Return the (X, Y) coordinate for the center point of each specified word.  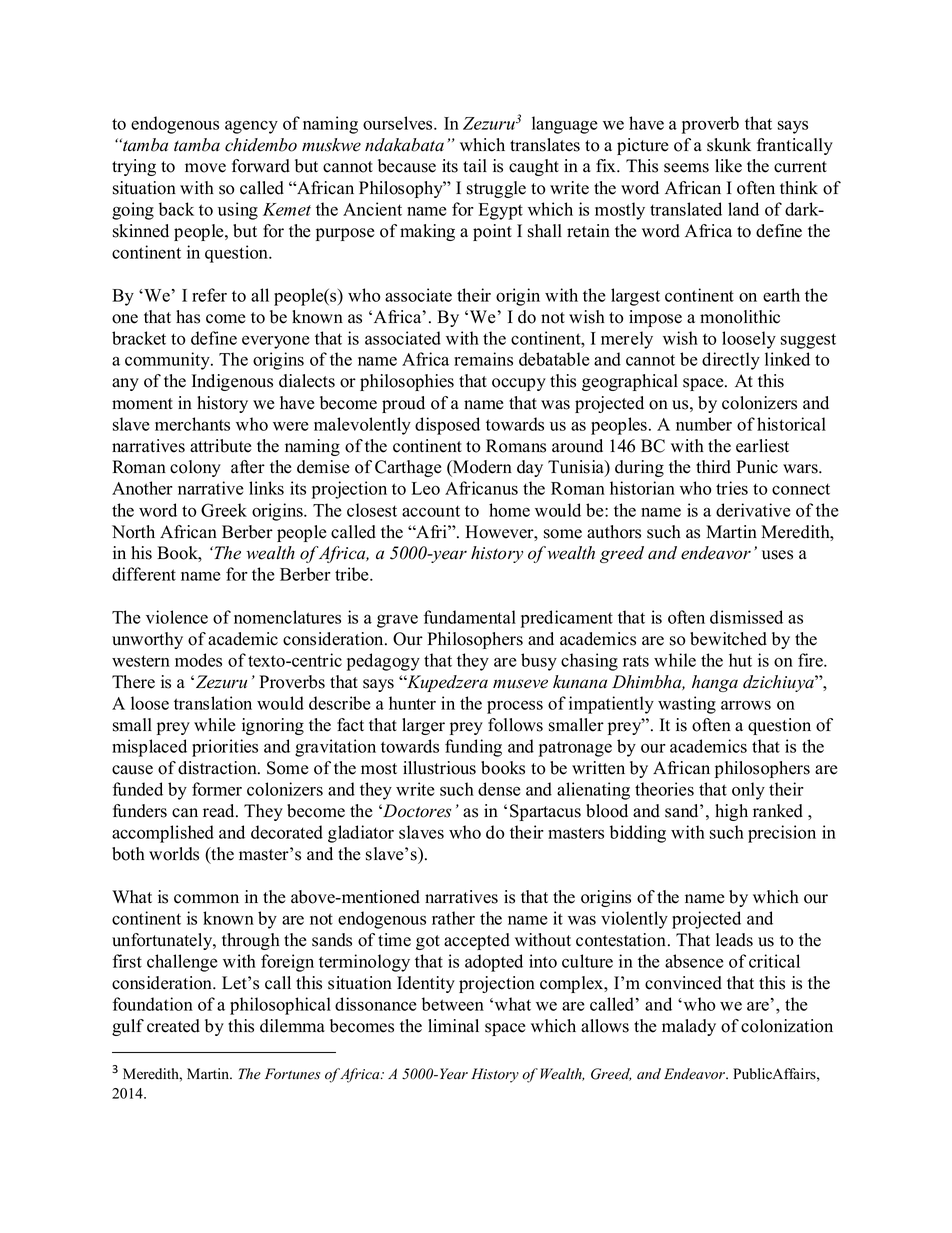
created (173, 1026)
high (731, 812)
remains (483, 359)
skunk (729, 145)
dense (499, 789)
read (220, 811)
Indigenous (232, 382)
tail (475, 165)
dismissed (746, 617)
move (205, 168)
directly (731, 361)
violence (177, 617)
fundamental (470, 617)
